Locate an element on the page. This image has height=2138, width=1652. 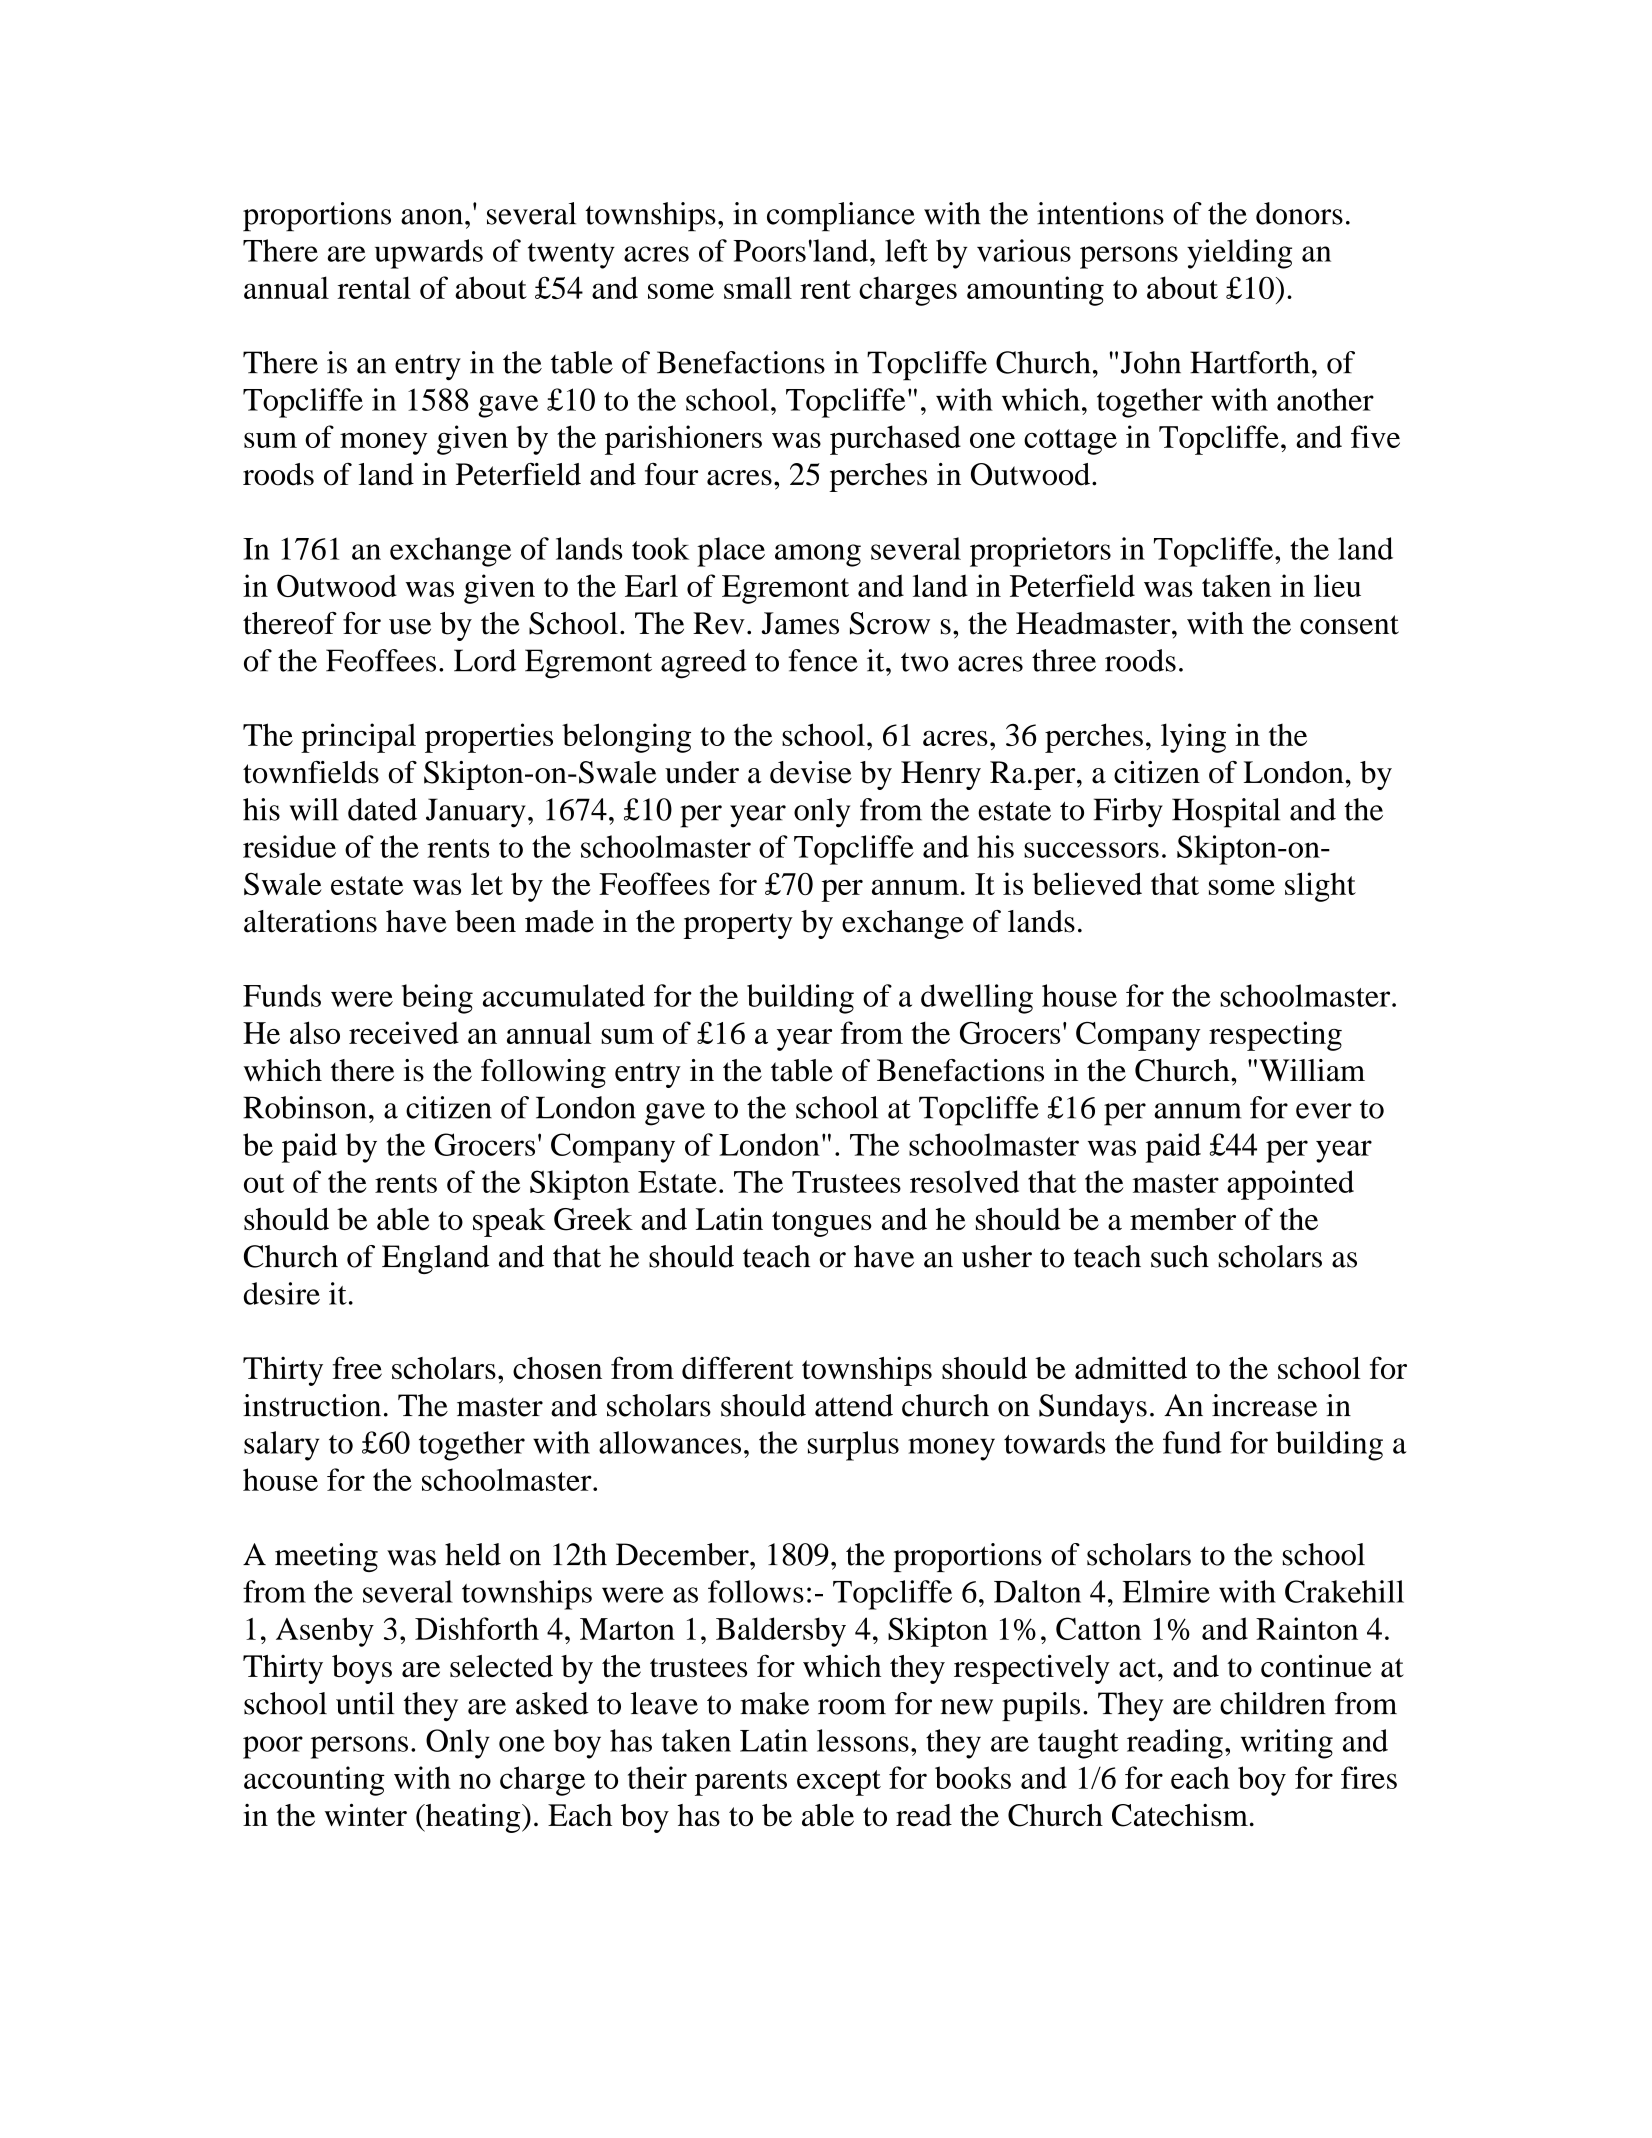
property is located at coordinates (738, 926).
